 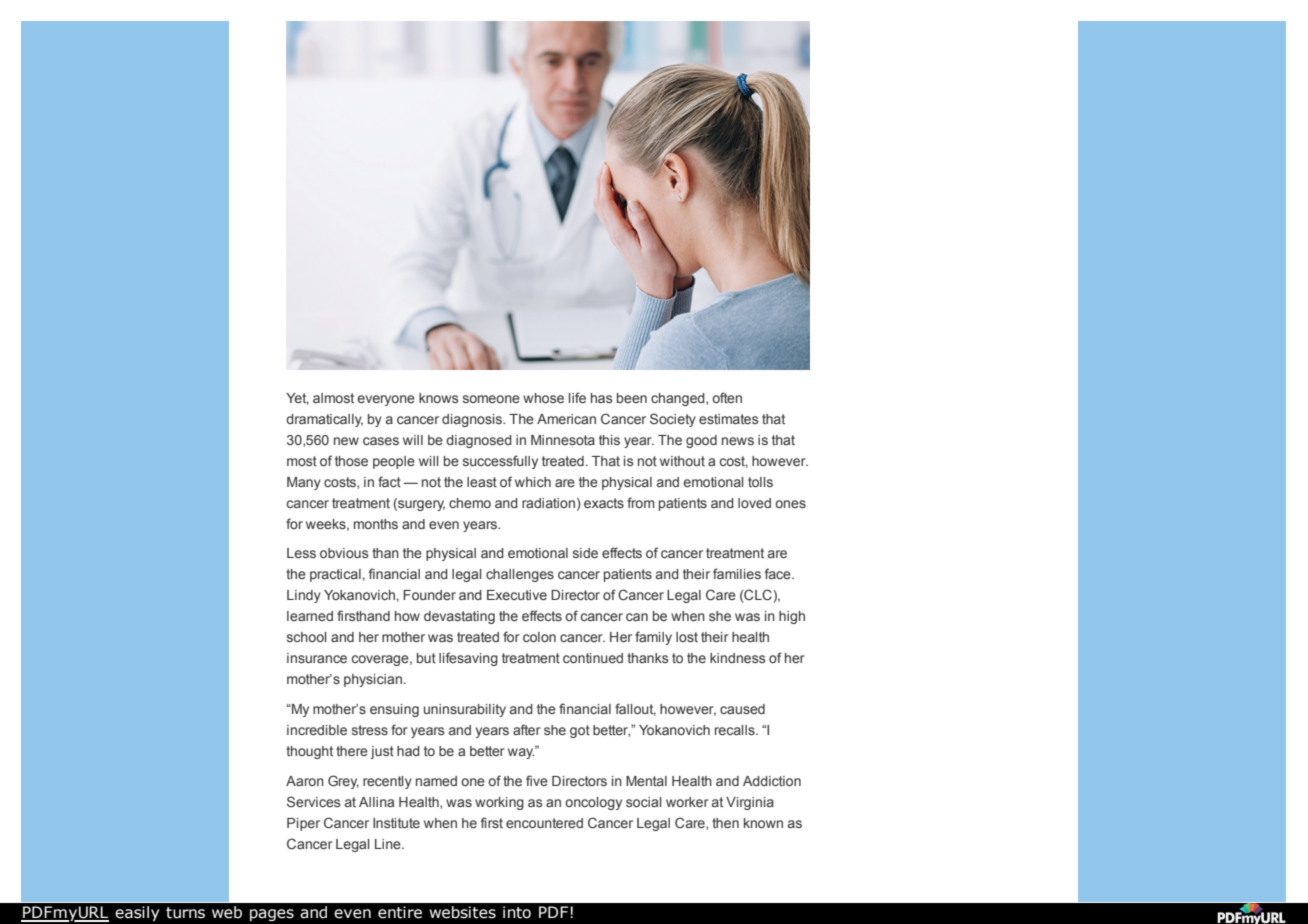 I want to click on pages, so click(x=272, y=915).
